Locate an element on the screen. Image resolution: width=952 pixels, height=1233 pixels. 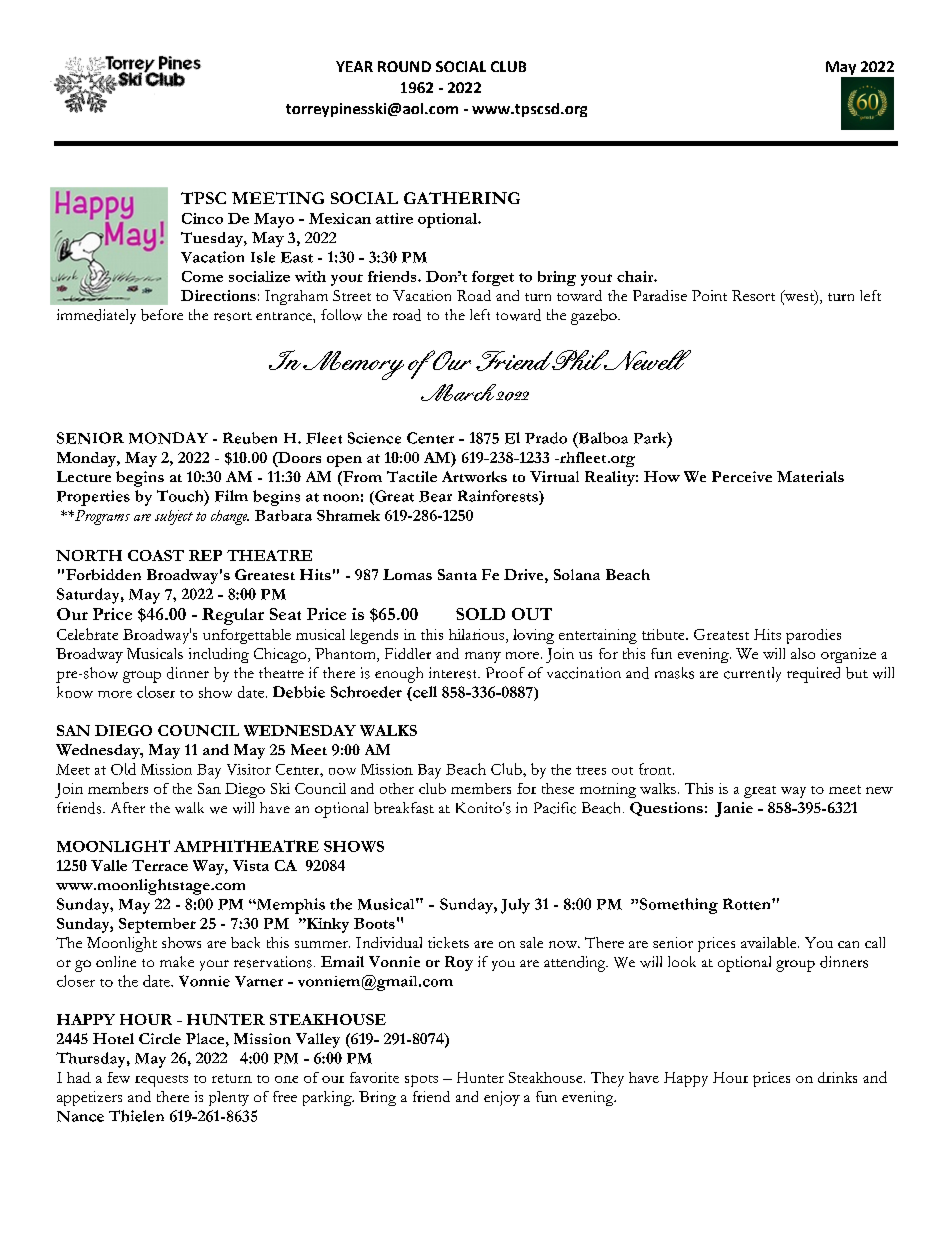
ROUND is located at coordinates (404, 66).
